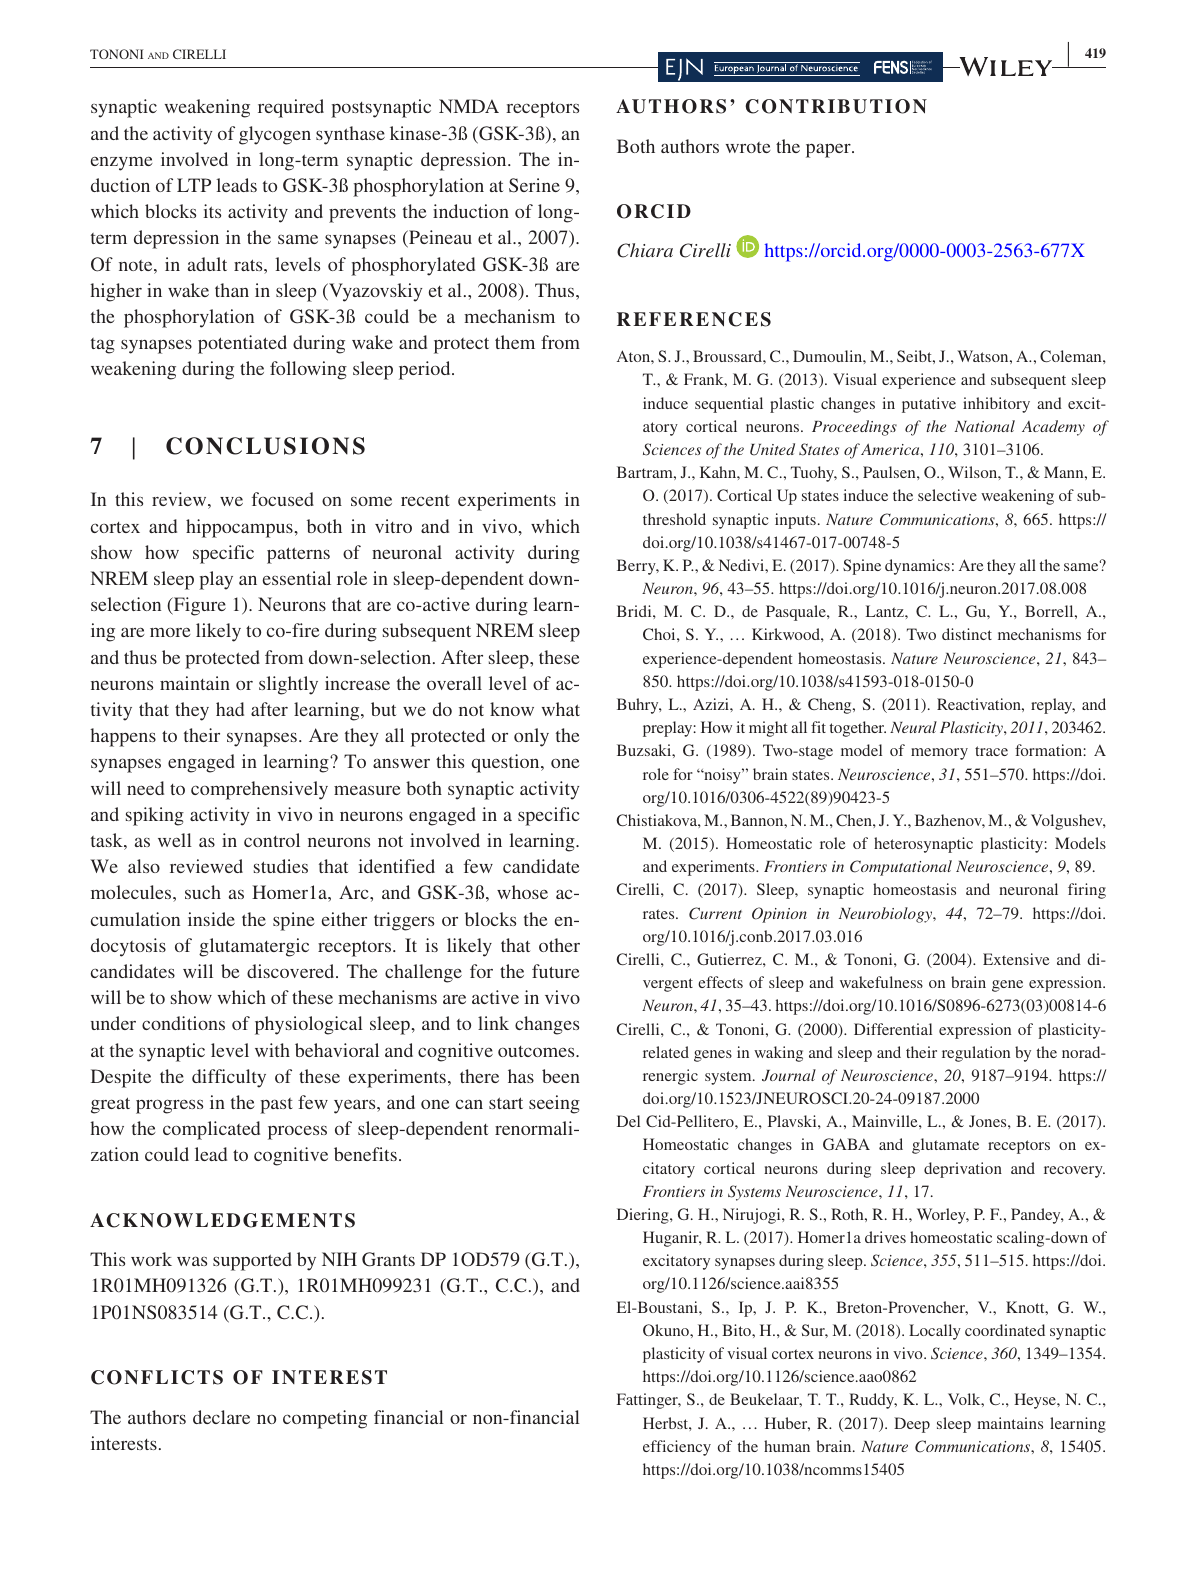 Image resolution: width=1200 pixels, height=1577 pixels. What do you see at coordinates (308, 370) in the document?
I see `following` at bounding box center [308, 370].
